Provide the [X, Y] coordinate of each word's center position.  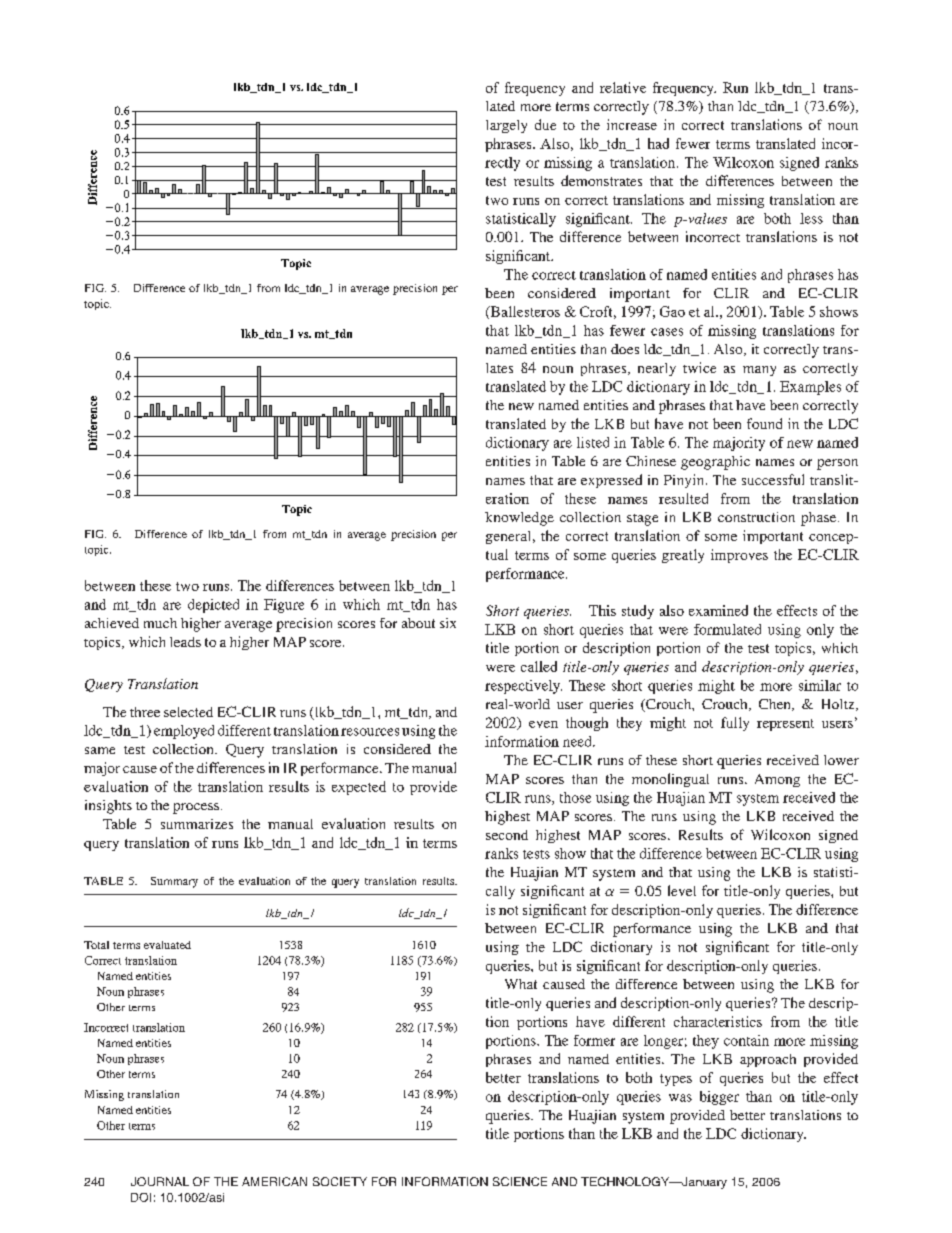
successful [773, 479]
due [545, 124]
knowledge [519, 519]
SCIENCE [520, 1181]
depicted [213, 606]
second [507, 835]
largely [506, 126]
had [658, 143]
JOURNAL [160, 1181]
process [196, 808]
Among [777, 780]
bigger [719, 1098]
